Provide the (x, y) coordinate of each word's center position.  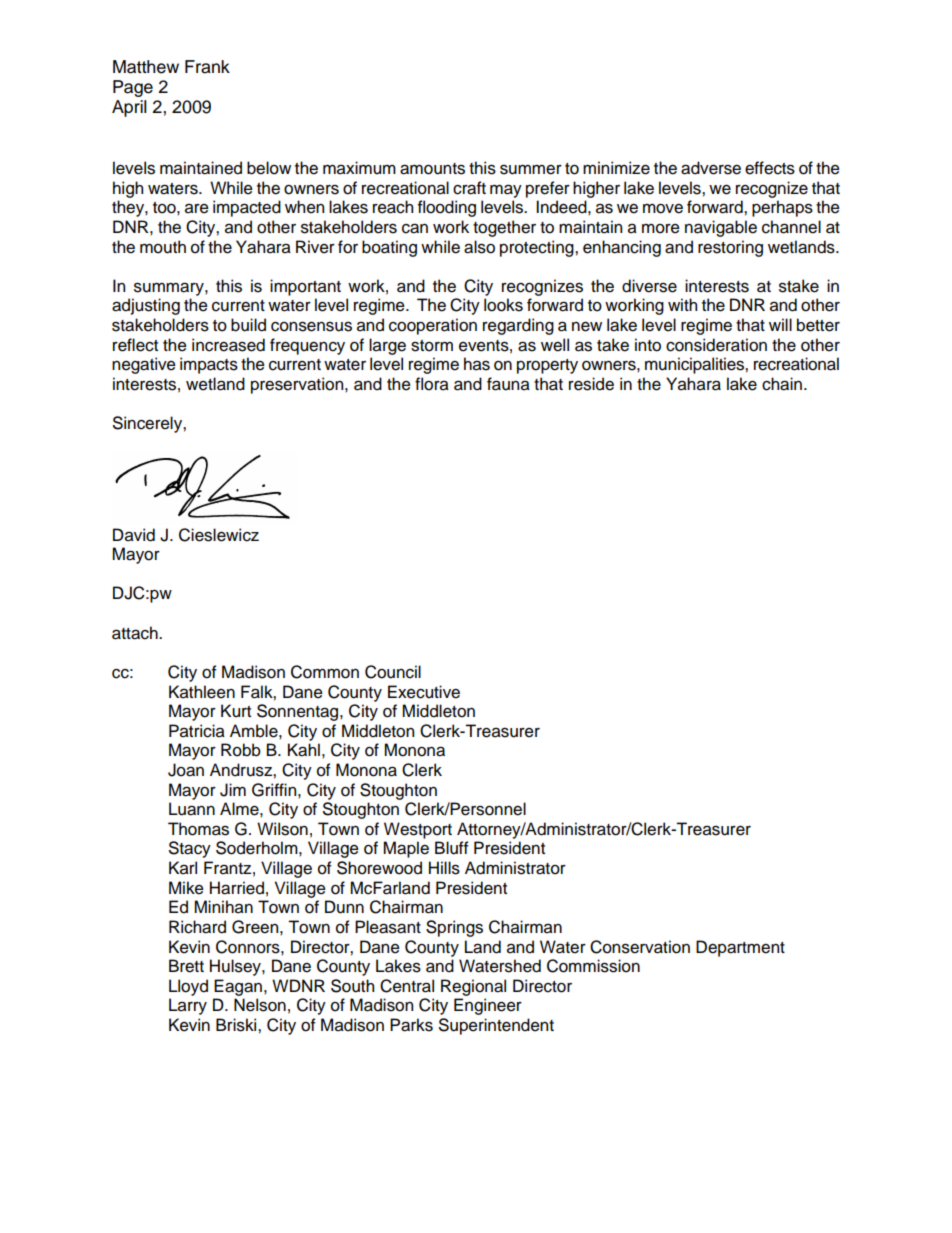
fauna (508, 384)
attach (136, 633)
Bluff (452, 848)
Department (740, 948)
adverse (711, 168)
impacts (209, 365)
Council (393, 672)
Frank (207, 67)
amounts (432, 169)
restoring (730, 248)
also (479, 247)
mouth (163, 247)
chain (782, 384)
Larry (188, 1006)
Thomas (198, 829)
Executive (424, 692)
